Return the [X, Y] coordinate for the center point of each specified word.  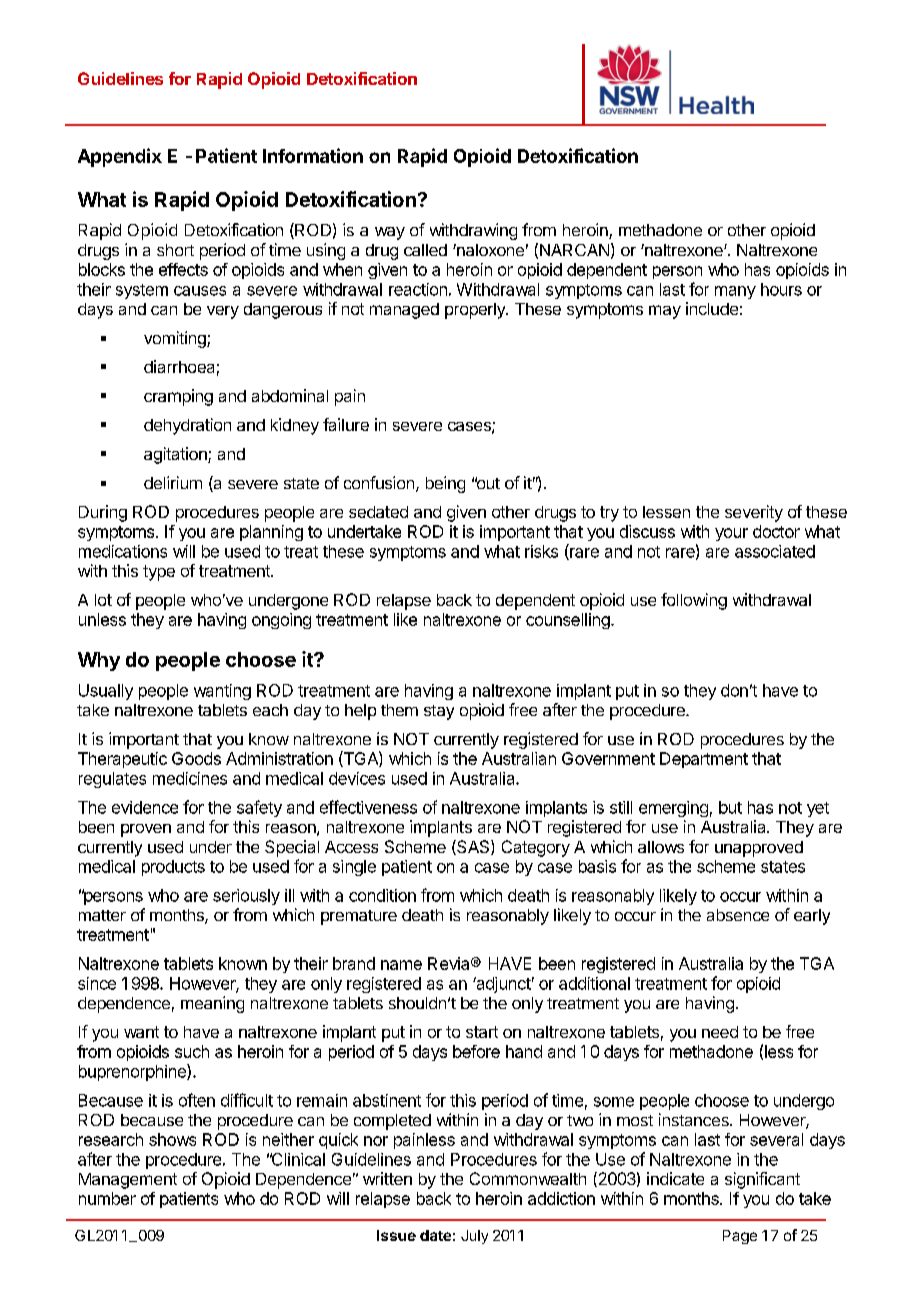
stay [439, 712]
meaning [212, 1004]
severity [754, 513]
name [401, 965]
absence [738, 915]
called [425, 250]
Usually [106, 692]
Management [128, 1181]
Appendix [120, 157]
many [735, 292]
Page [740, 1237]
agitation [176, 455]
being [445, 484]
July [474, 1237]
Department [704, 760]
